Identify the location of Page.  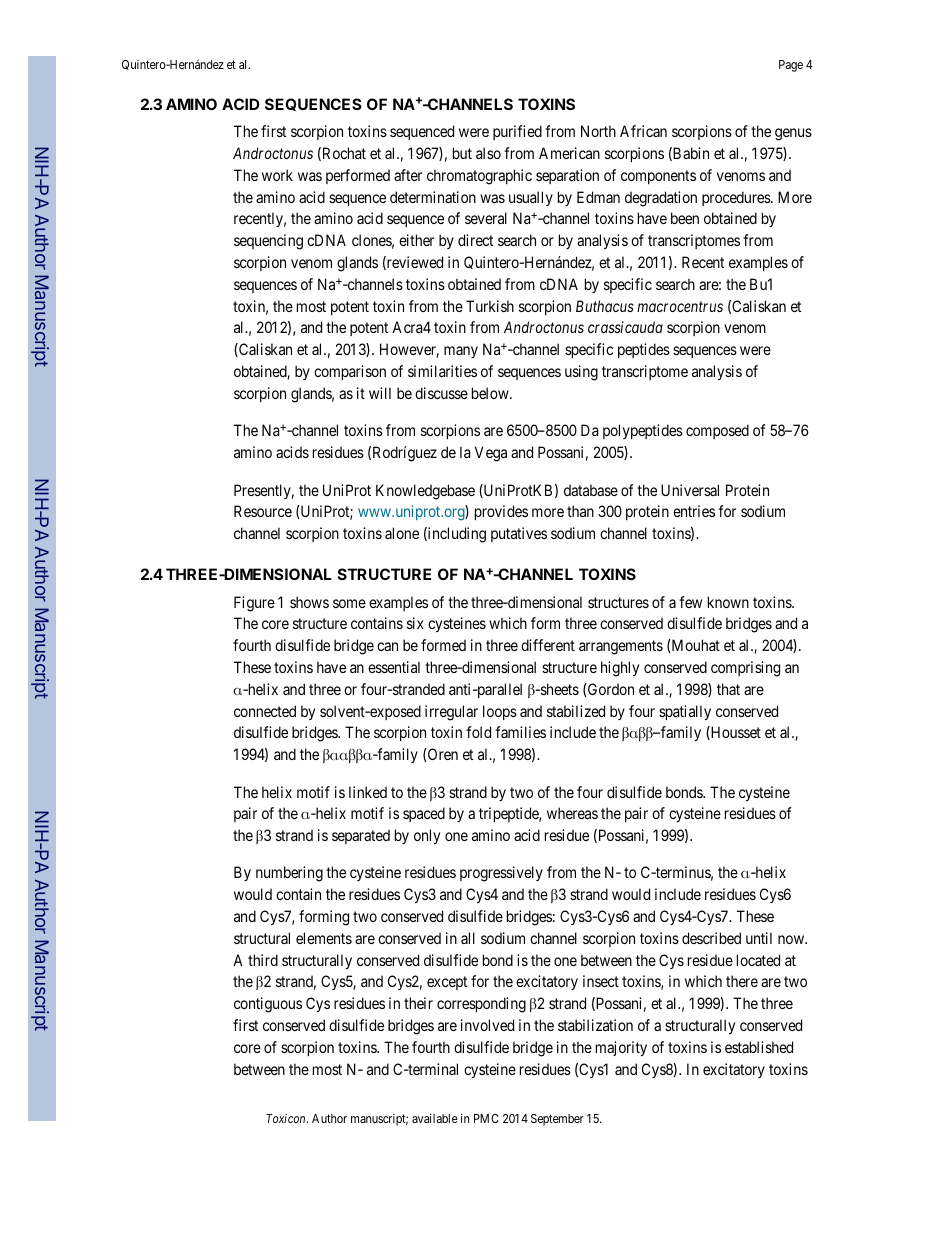
(791, 66).
